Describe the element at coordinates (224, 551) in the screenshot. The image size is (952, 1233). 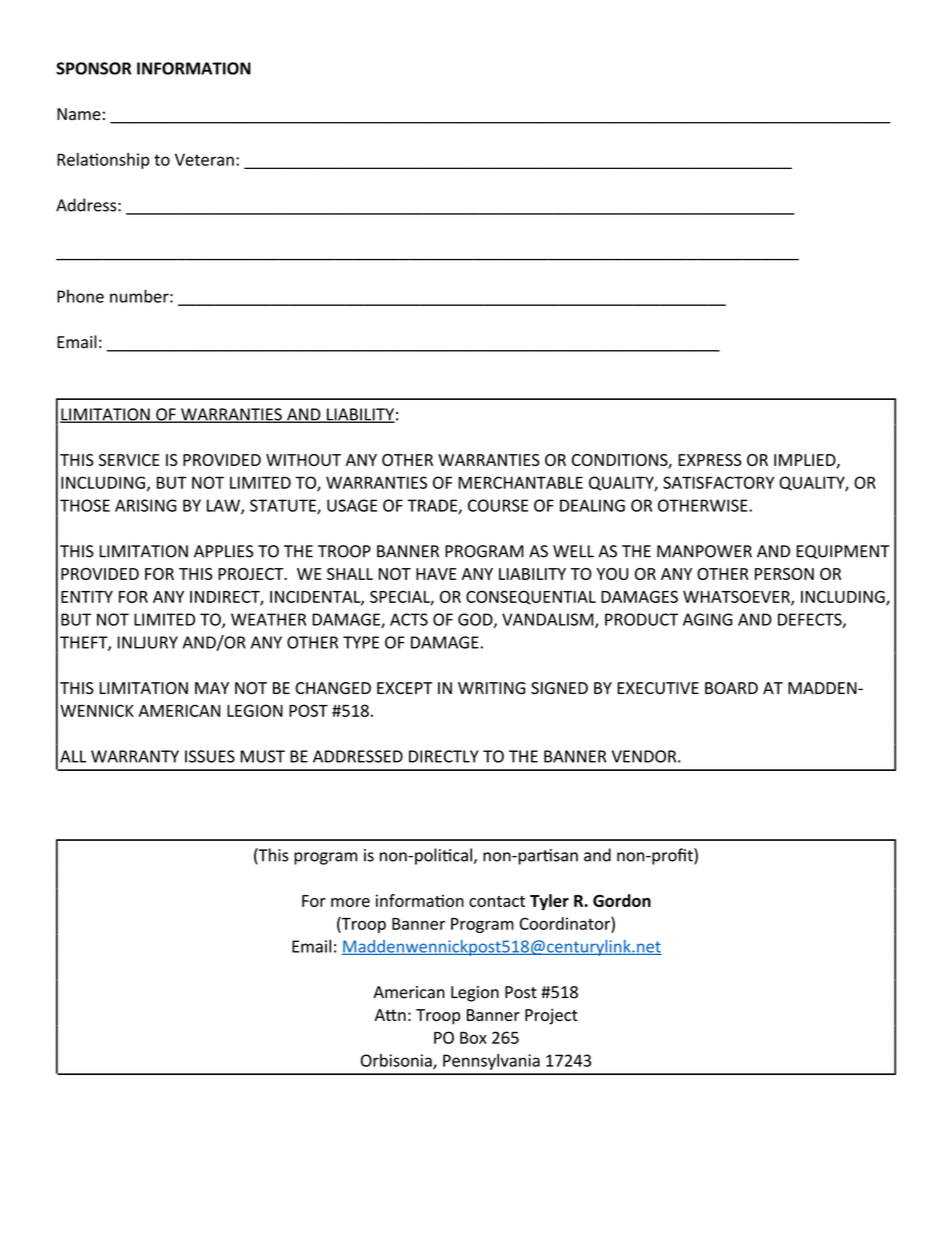
I see `APPLIES` at that location.
